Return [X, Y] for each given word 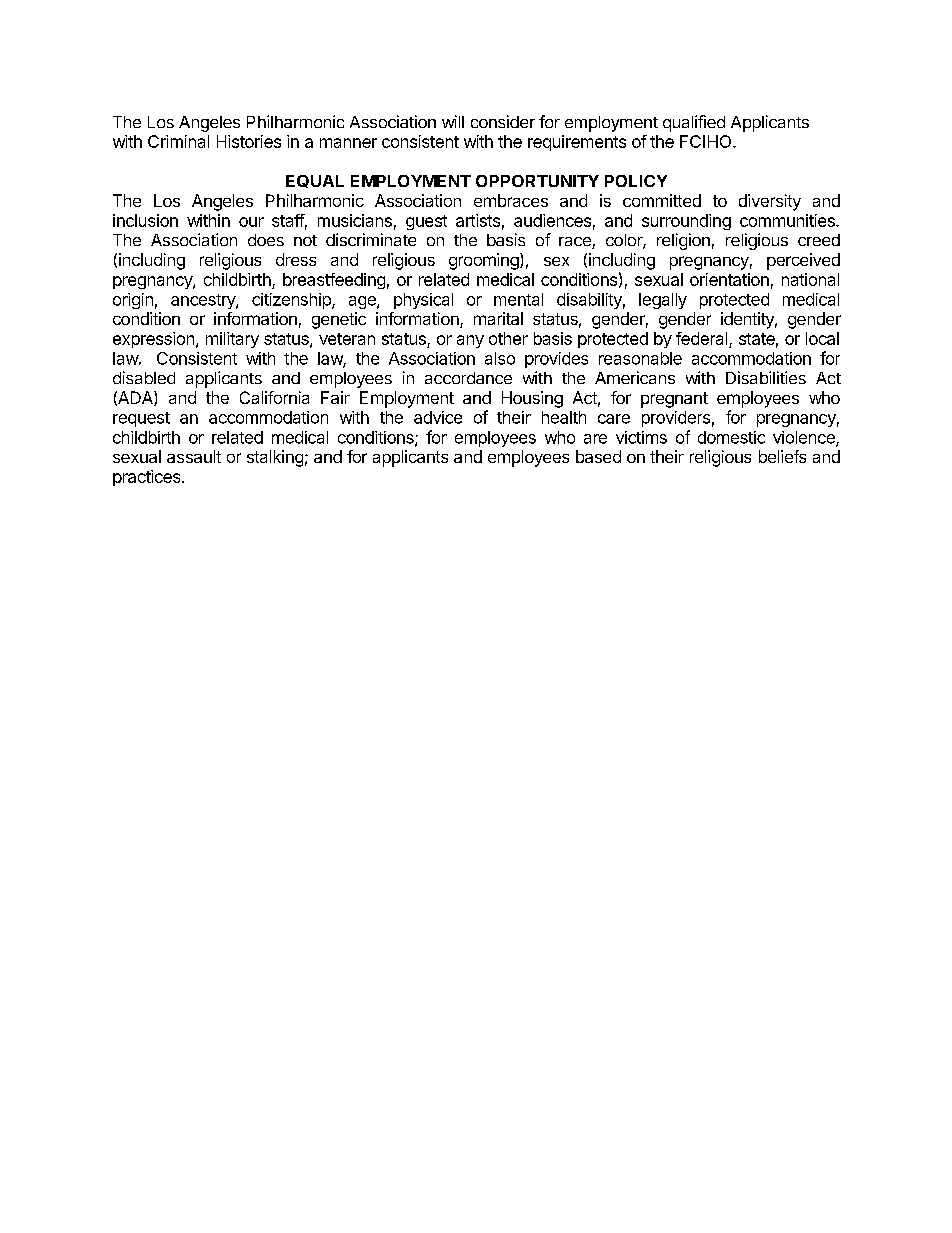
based [598, 456]
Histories [249, 141]
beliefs [782, 456]
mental [518, 299]
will [453, 121]
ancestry [204, 301]
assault [194, 456]
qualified [694, 123]
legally [663, 301]
